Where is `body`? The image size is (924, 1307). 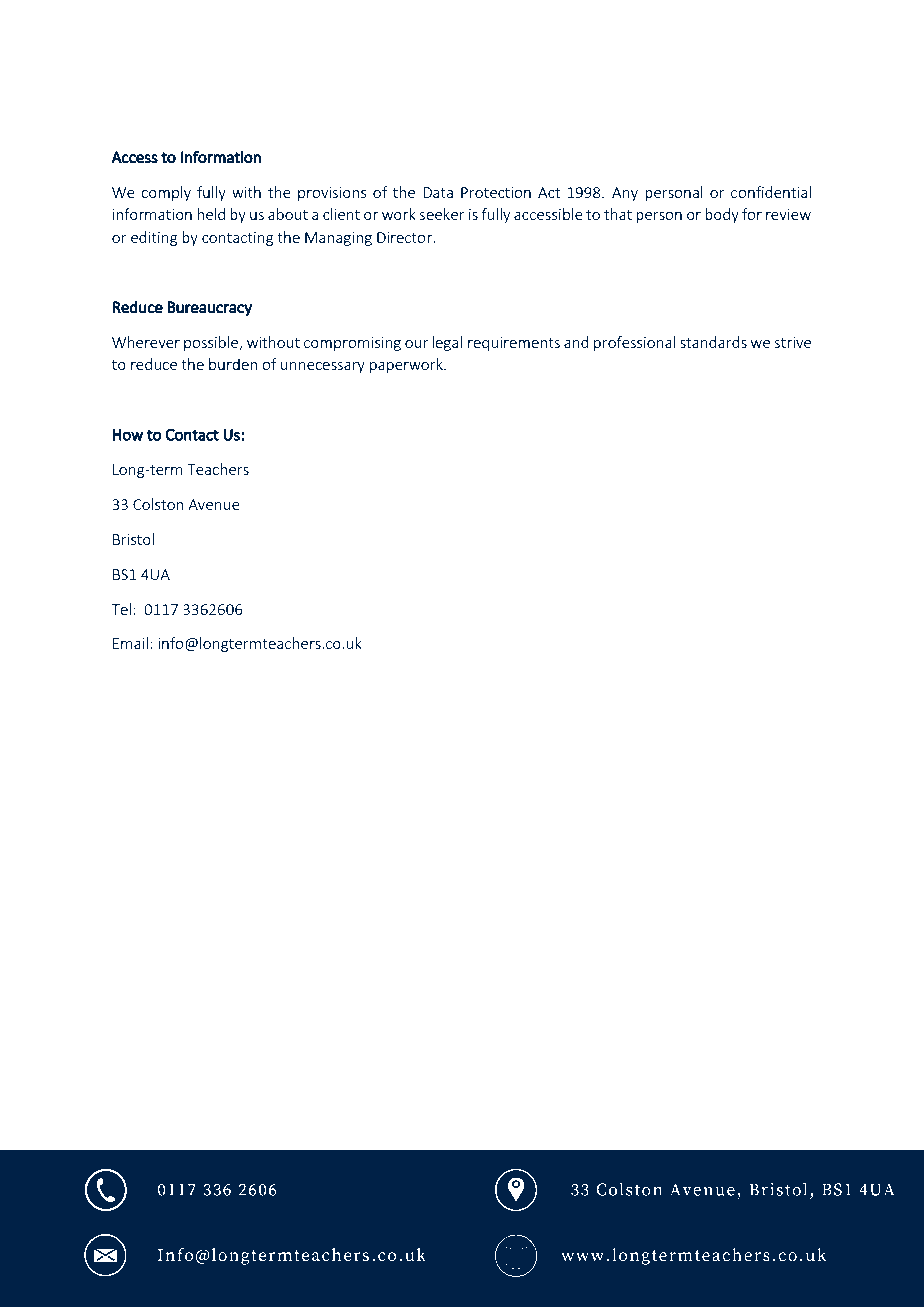 body is located at coordinates (722, 215).
